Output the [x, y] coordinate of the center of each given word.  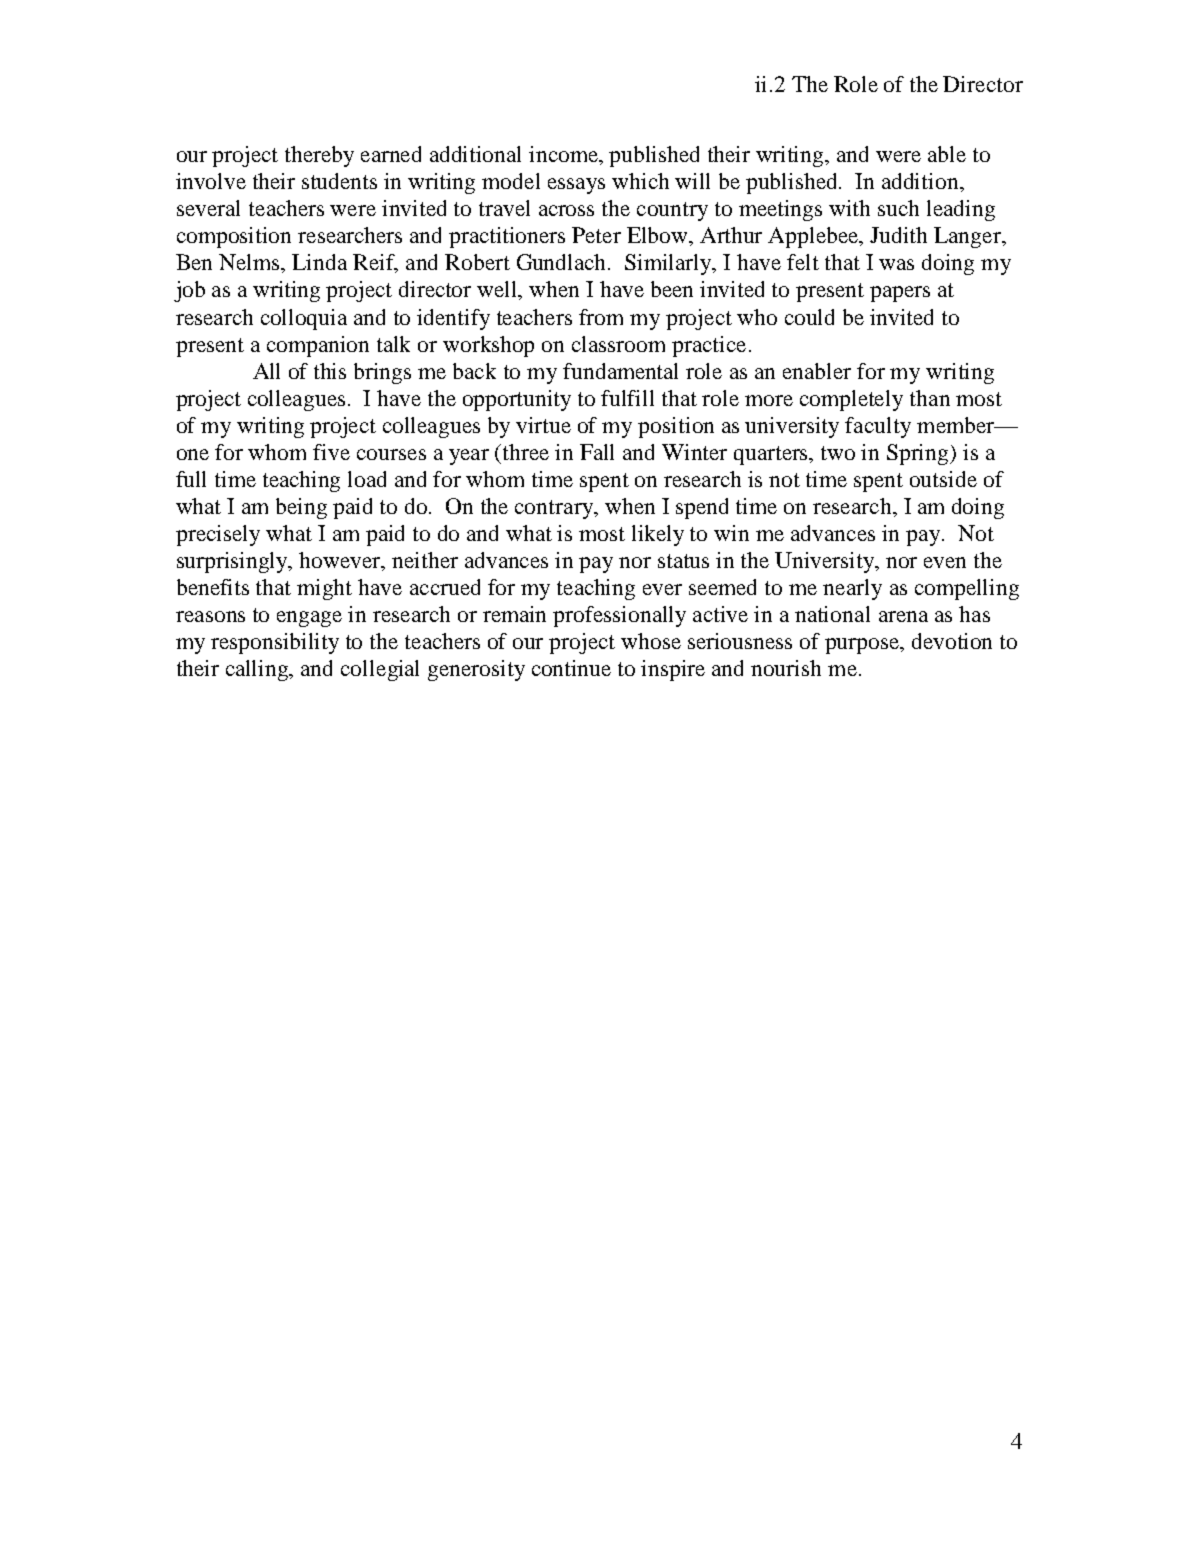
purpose [863, 646]
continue [571, 668]
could [809, 317]
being [301, 508]
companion [318, 346]
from [601, 317]
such [898, 208]
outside [943, 479]
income [565, 155]
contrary [555, 509]
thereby [319, 156]
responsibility [275, 643]
